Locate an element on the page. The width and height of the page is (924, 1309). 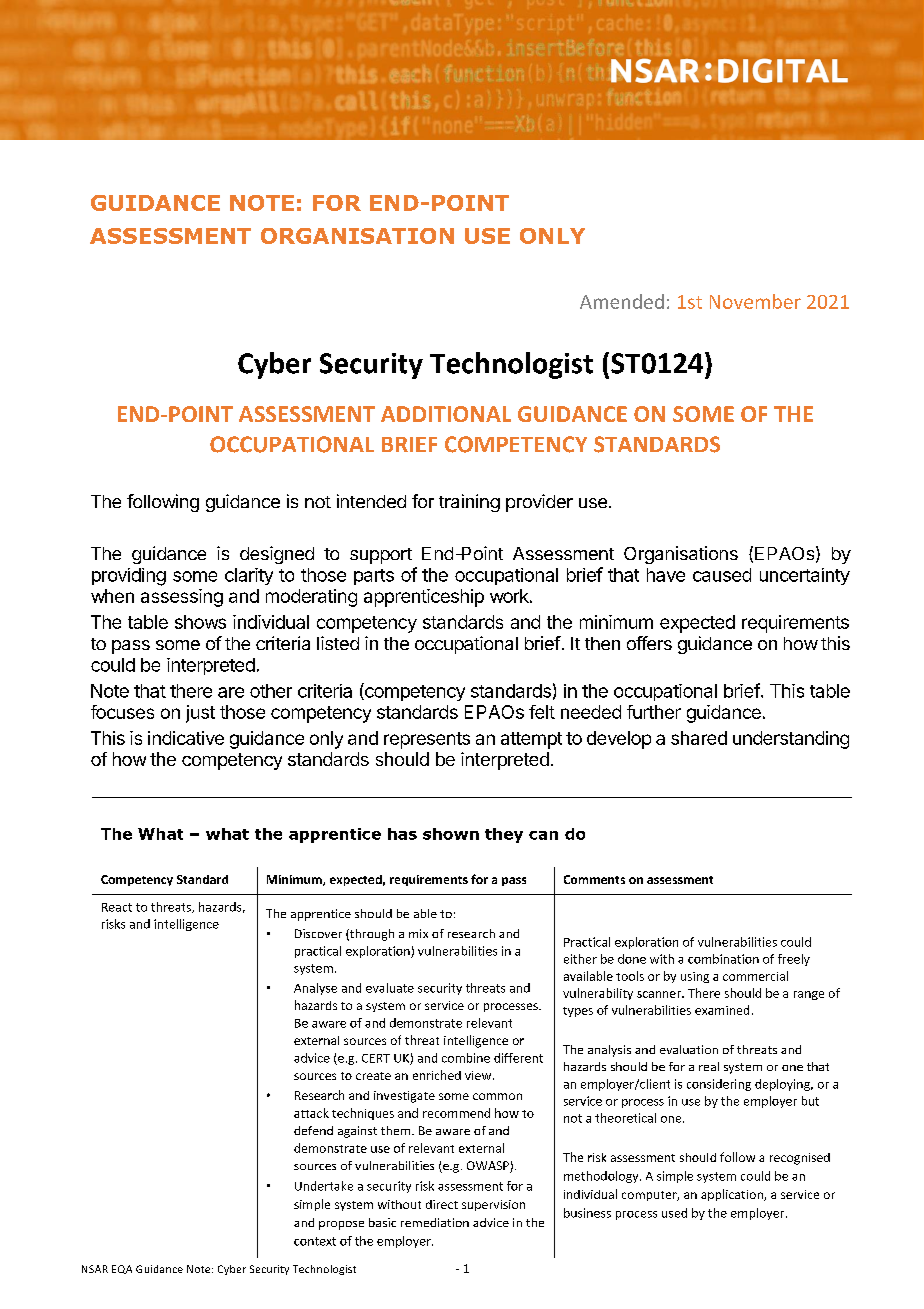
shared is located at coordinates (699, 738).
